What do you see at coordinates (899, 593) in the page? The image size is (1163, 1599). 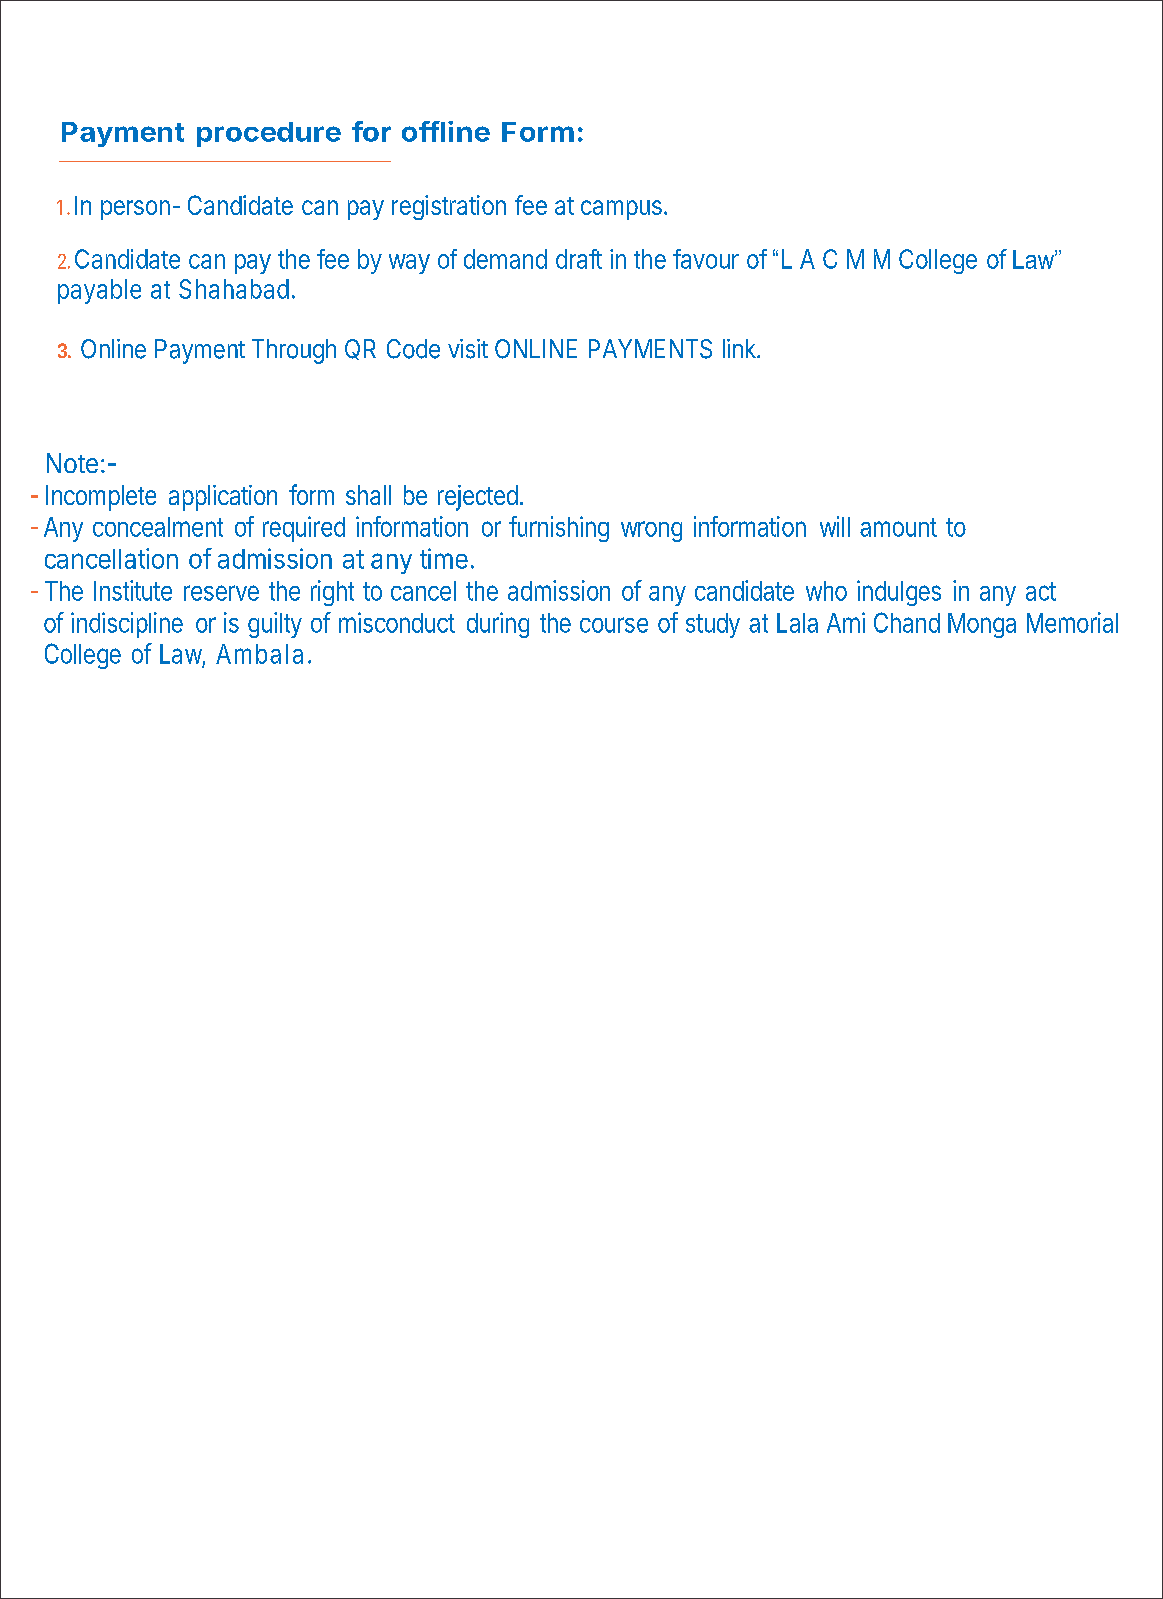 I see `indulges` at bounding box center [899, 593].
